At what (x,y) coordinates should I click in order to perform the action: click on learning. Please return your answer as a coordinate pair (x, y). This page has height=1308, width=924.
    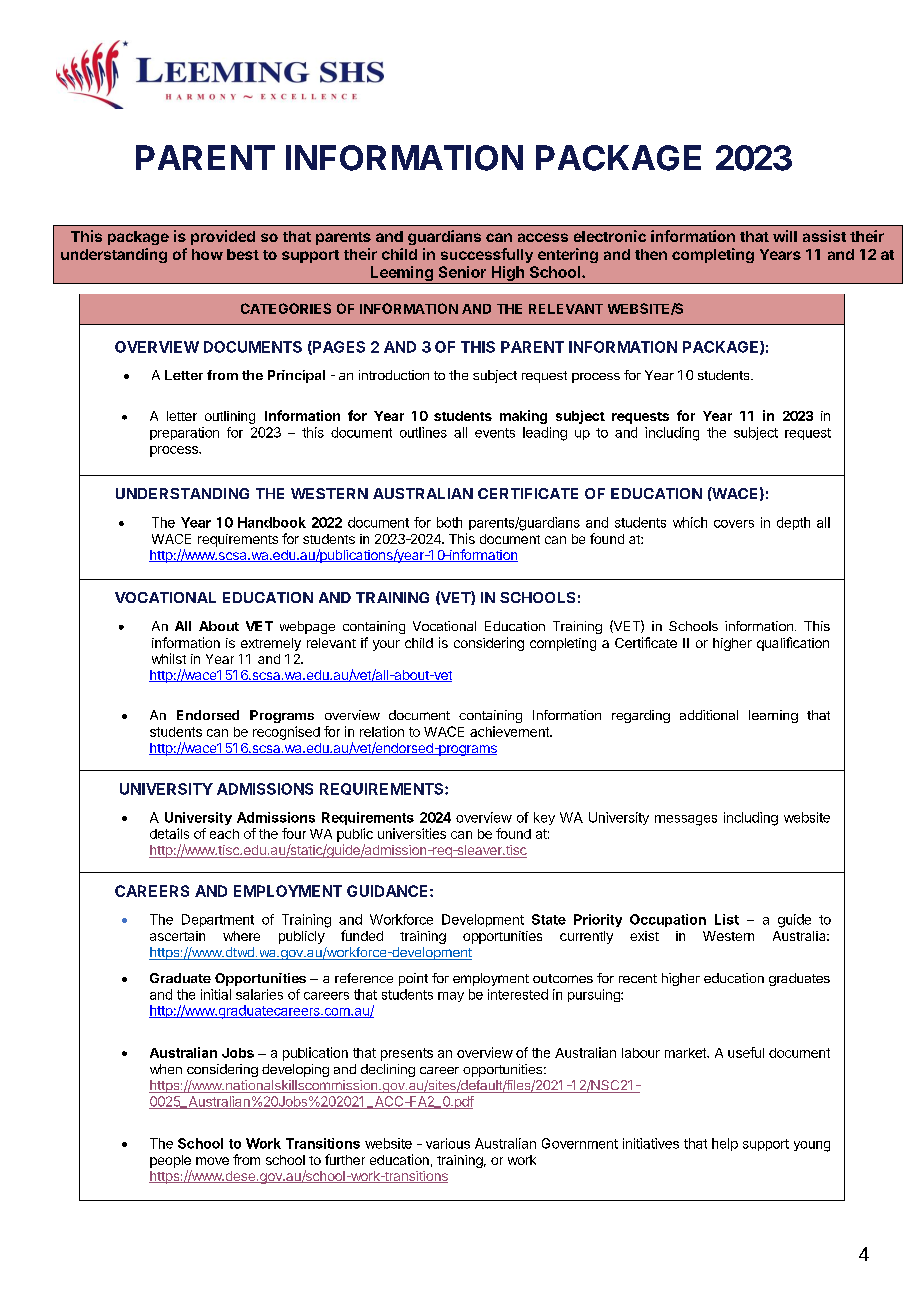
    Looking at the image, I should click on (773, 716).
